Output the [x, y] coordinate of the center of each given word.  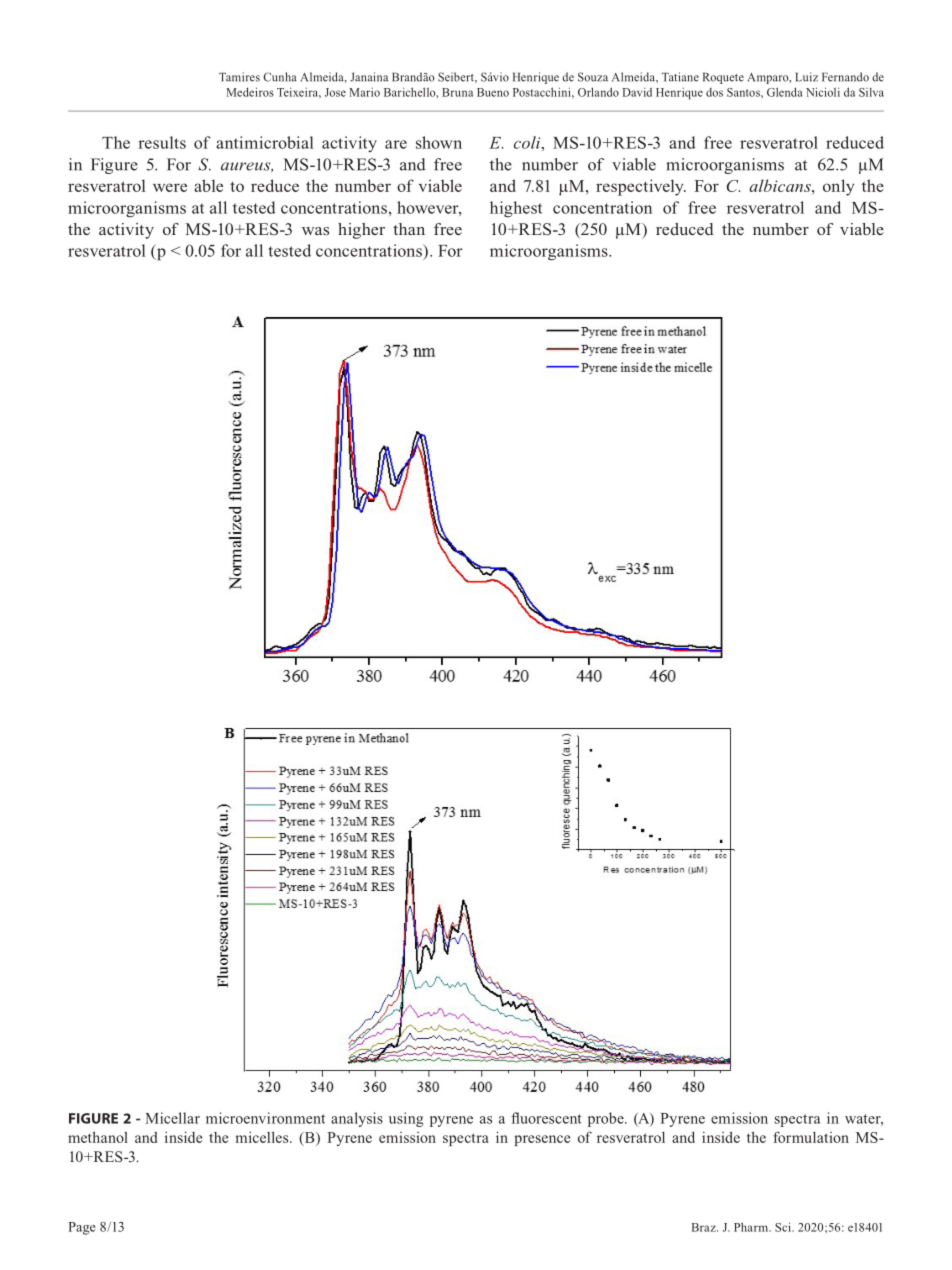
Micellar [172, 1118]
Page [82, 1228]
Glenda [784, 92]
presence [542, 1140]
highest [516, 209]
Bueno [493, 92]
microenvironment [265, 1118]
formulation [811, 1137]
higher [361, 231]
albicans [781, 185]
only [839, 187]
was [315, 231]
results [162, 142]
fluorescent [546, 1118]
